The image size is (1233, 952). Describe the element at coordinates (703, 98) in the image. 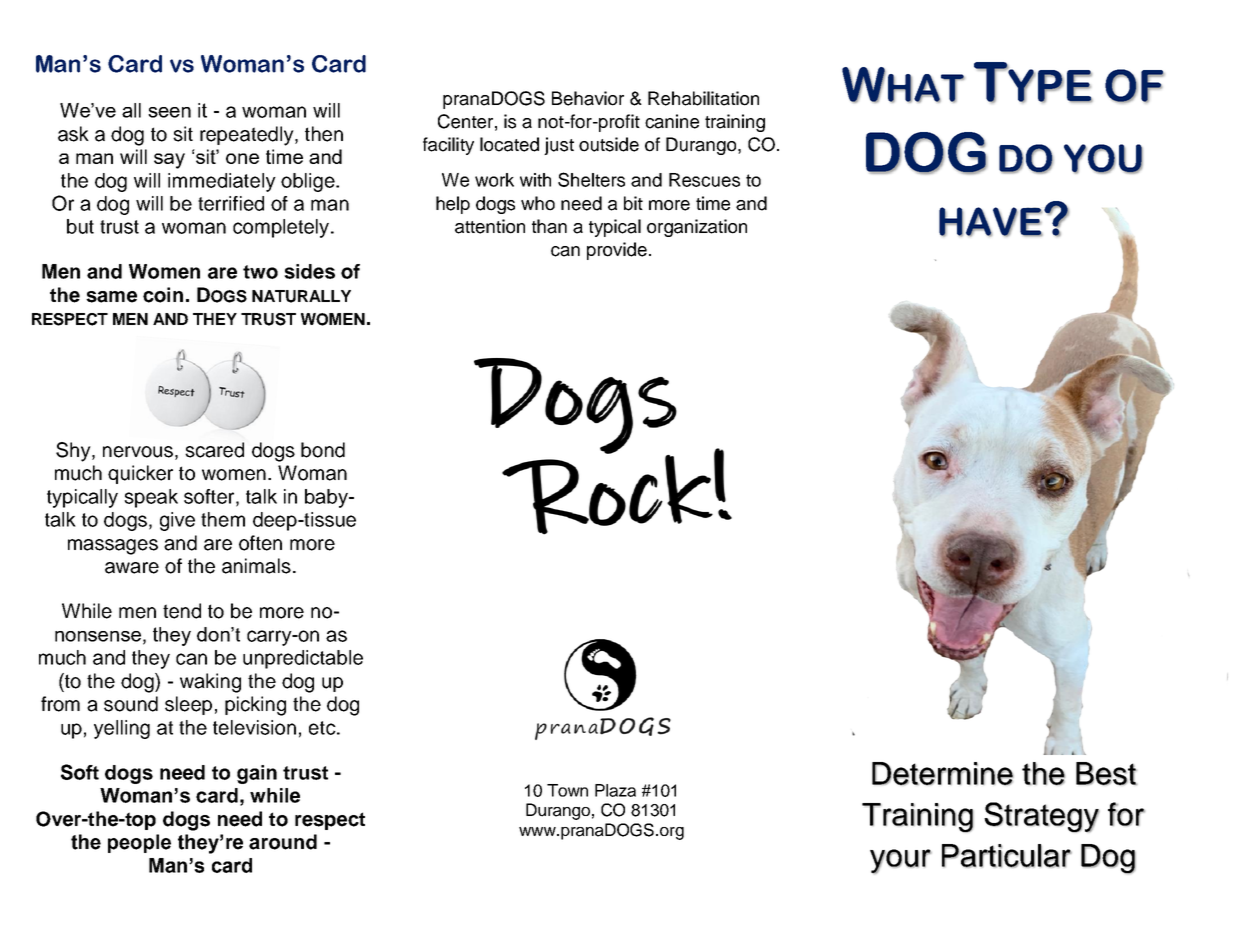

I see `Rehabilitation` at that location.
